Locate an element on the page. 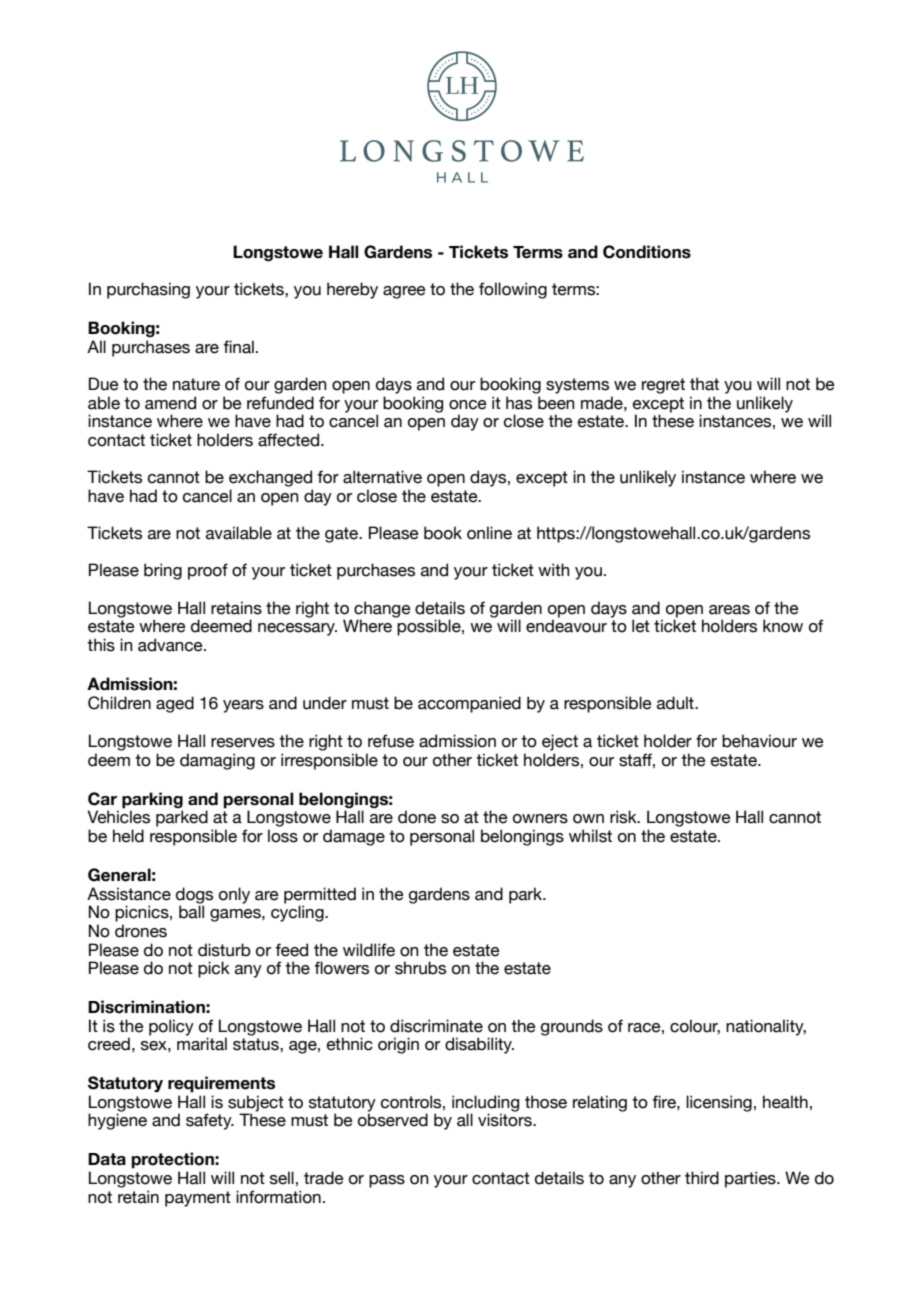 The image size is (924, 1308). agree is located at coordinates (404, 292).
